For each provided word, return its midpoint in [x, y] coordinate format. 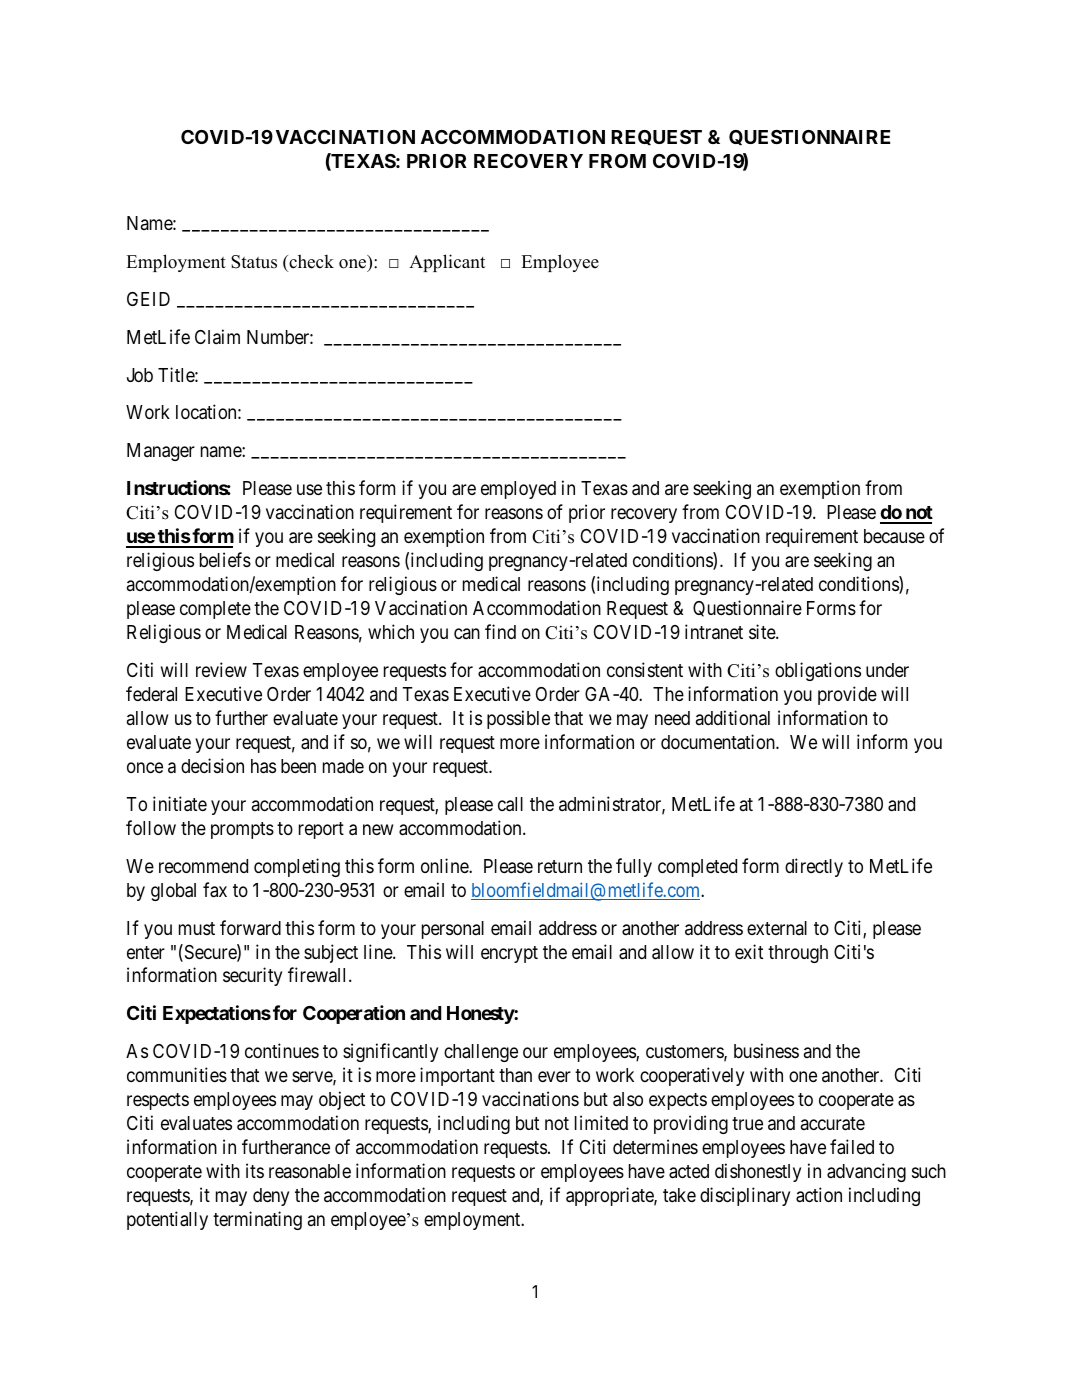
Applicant [447, 263]
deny [271, 1197]
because [894, 536]
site [763, 631]
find [500, 631]
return [560, 866]
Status [254, 262]
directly [814, 867]
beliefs [225, 559]
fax [215, 889]
